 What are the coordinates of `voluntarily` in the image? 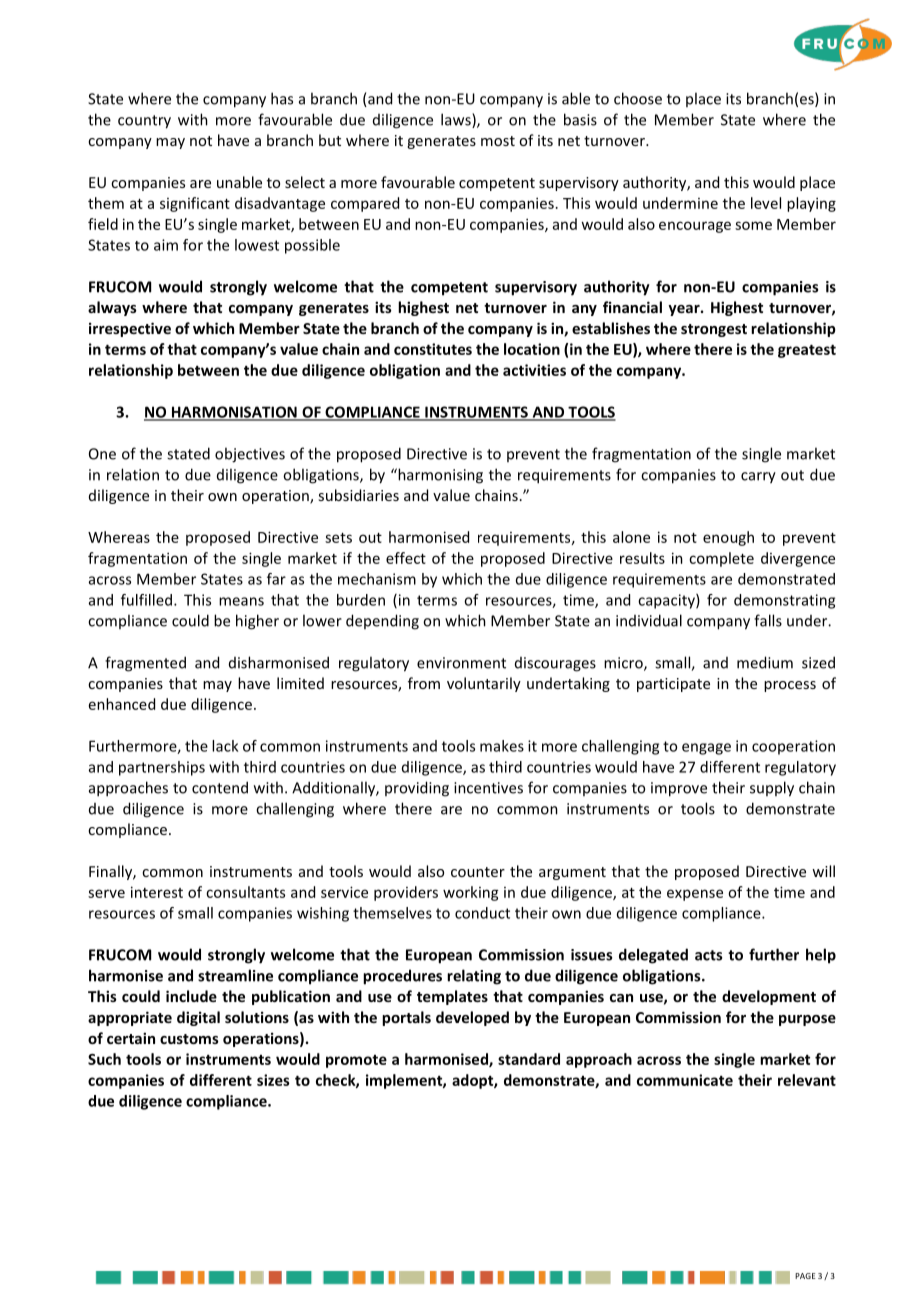 It's located at (484, 684).
